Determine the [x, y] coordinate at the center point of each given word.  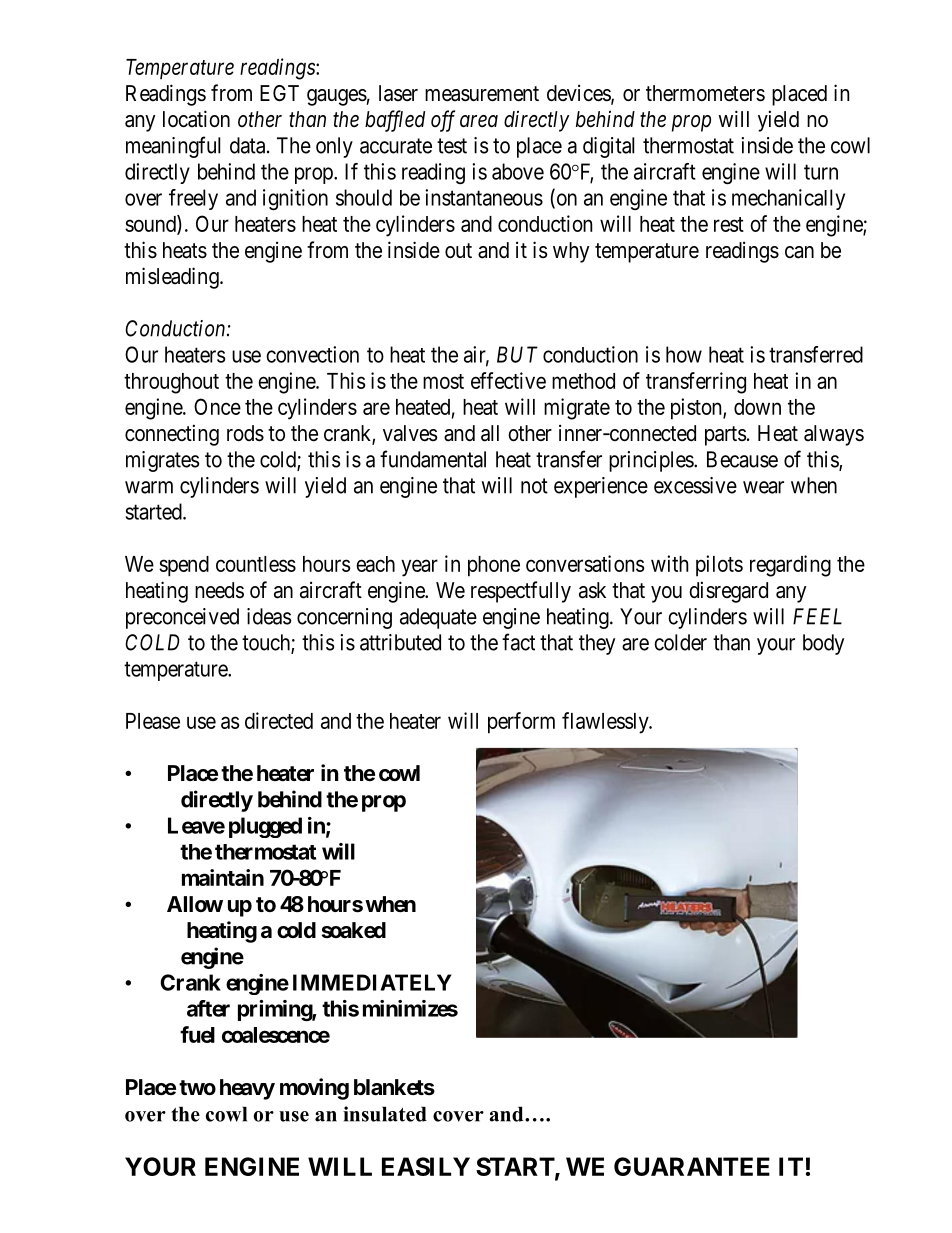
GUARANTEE [692, 1166]
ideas [269, 616]
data [249, 145]
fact [518, 642]
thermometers [705, 93]
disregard [728, 592]
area [479, 121]
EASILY [426, 1166]
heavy [247, 1089]
